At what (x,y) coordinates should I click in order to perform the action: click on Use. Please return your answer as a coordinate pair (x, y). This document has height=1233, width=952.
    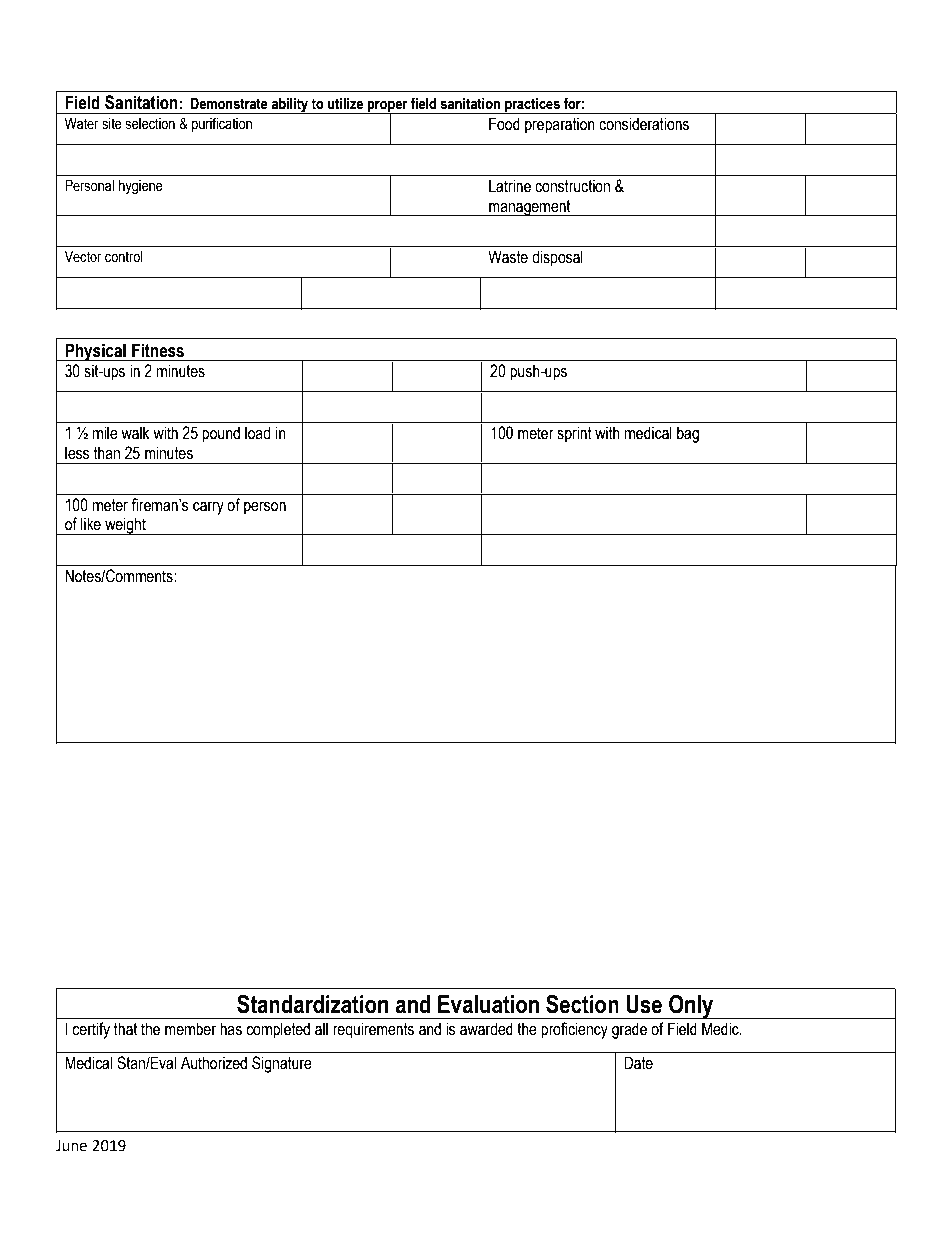
    Looking at the image, I should click on (644, 1004).
